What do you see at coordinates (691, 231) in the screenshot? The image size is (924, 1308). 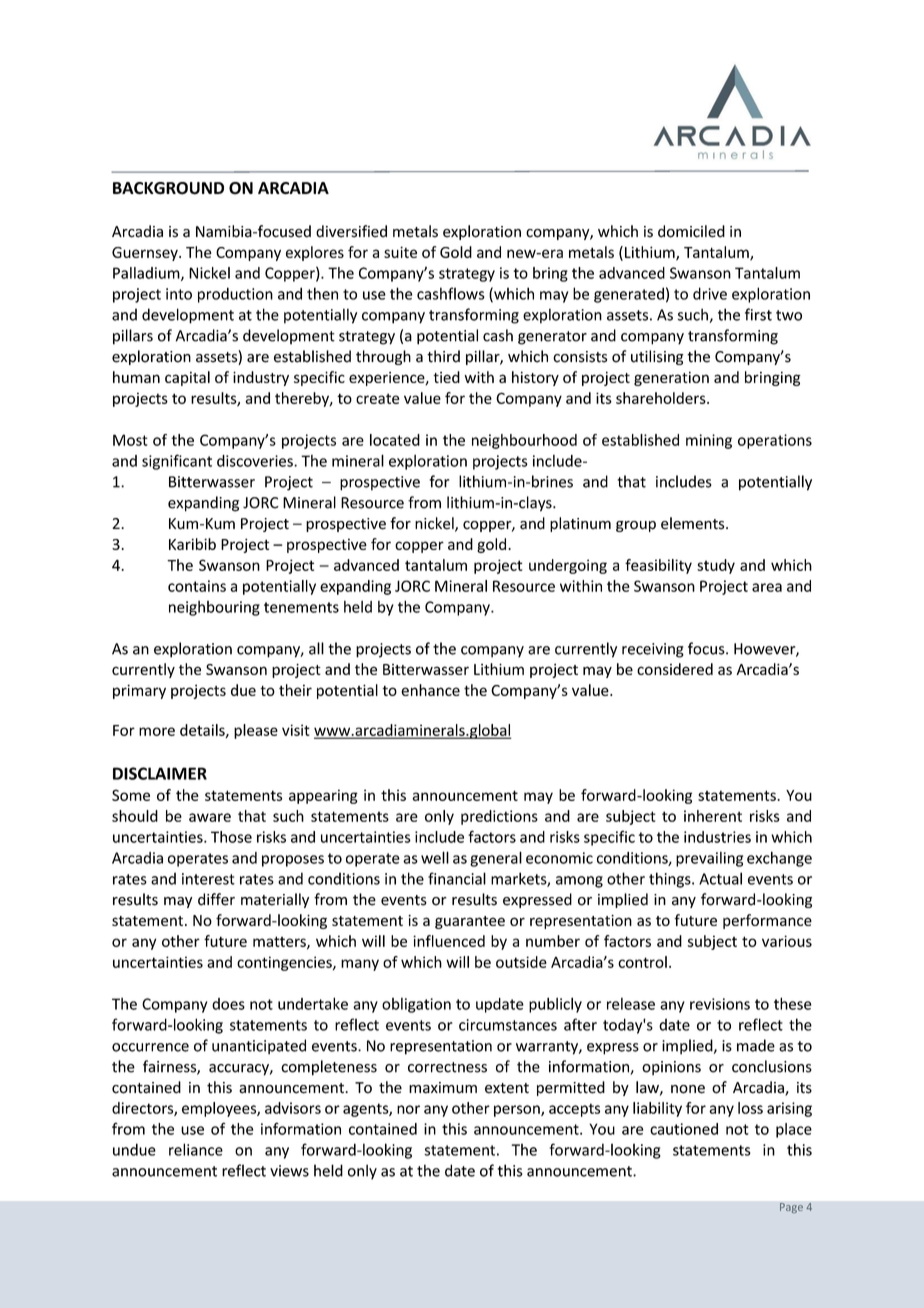 I see `domiciled` at bounding box center [691, 231].
